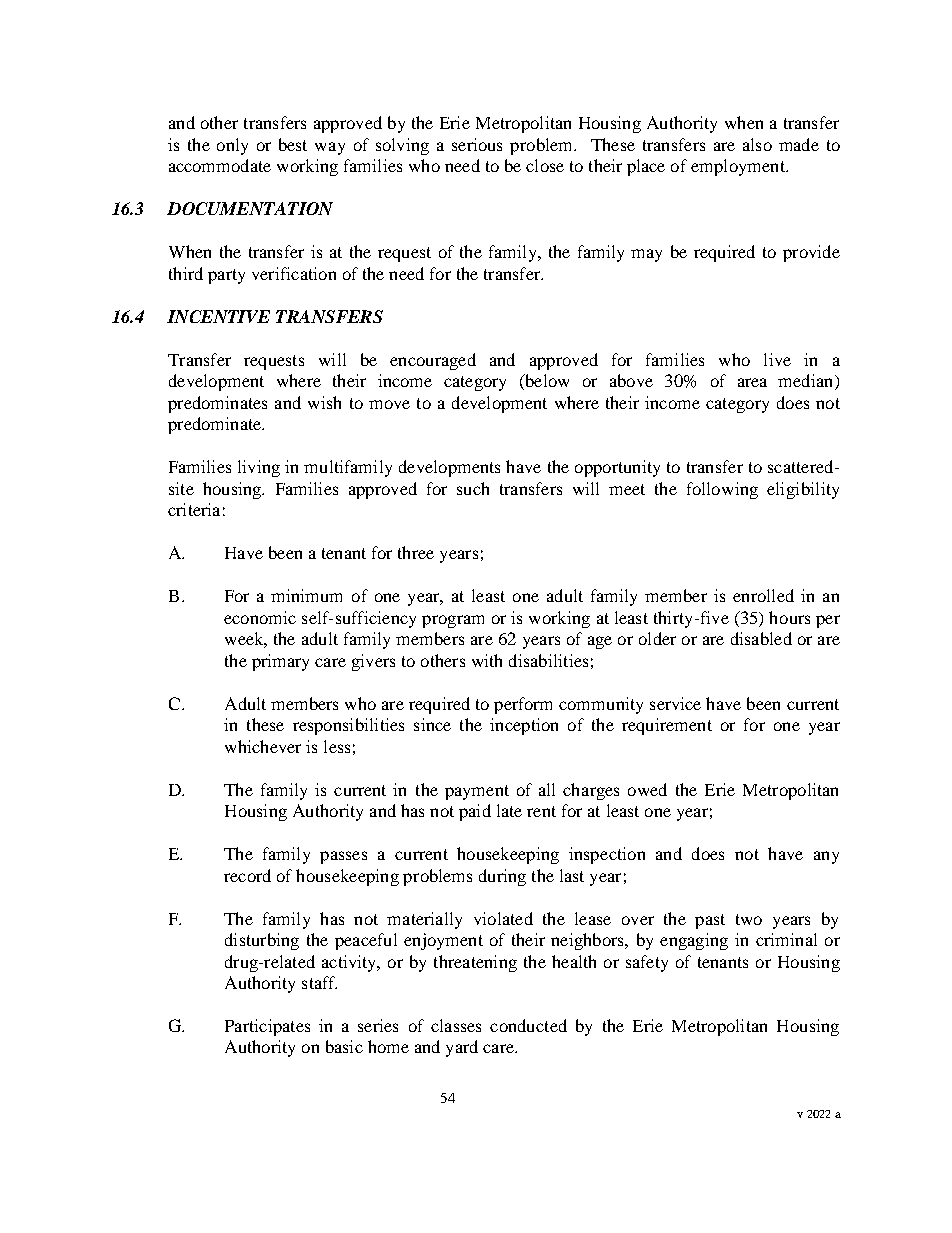 This image has height=1233, width=952. Describe the element at coordinates (739, 167) in the image. I see `employment` at that location.
